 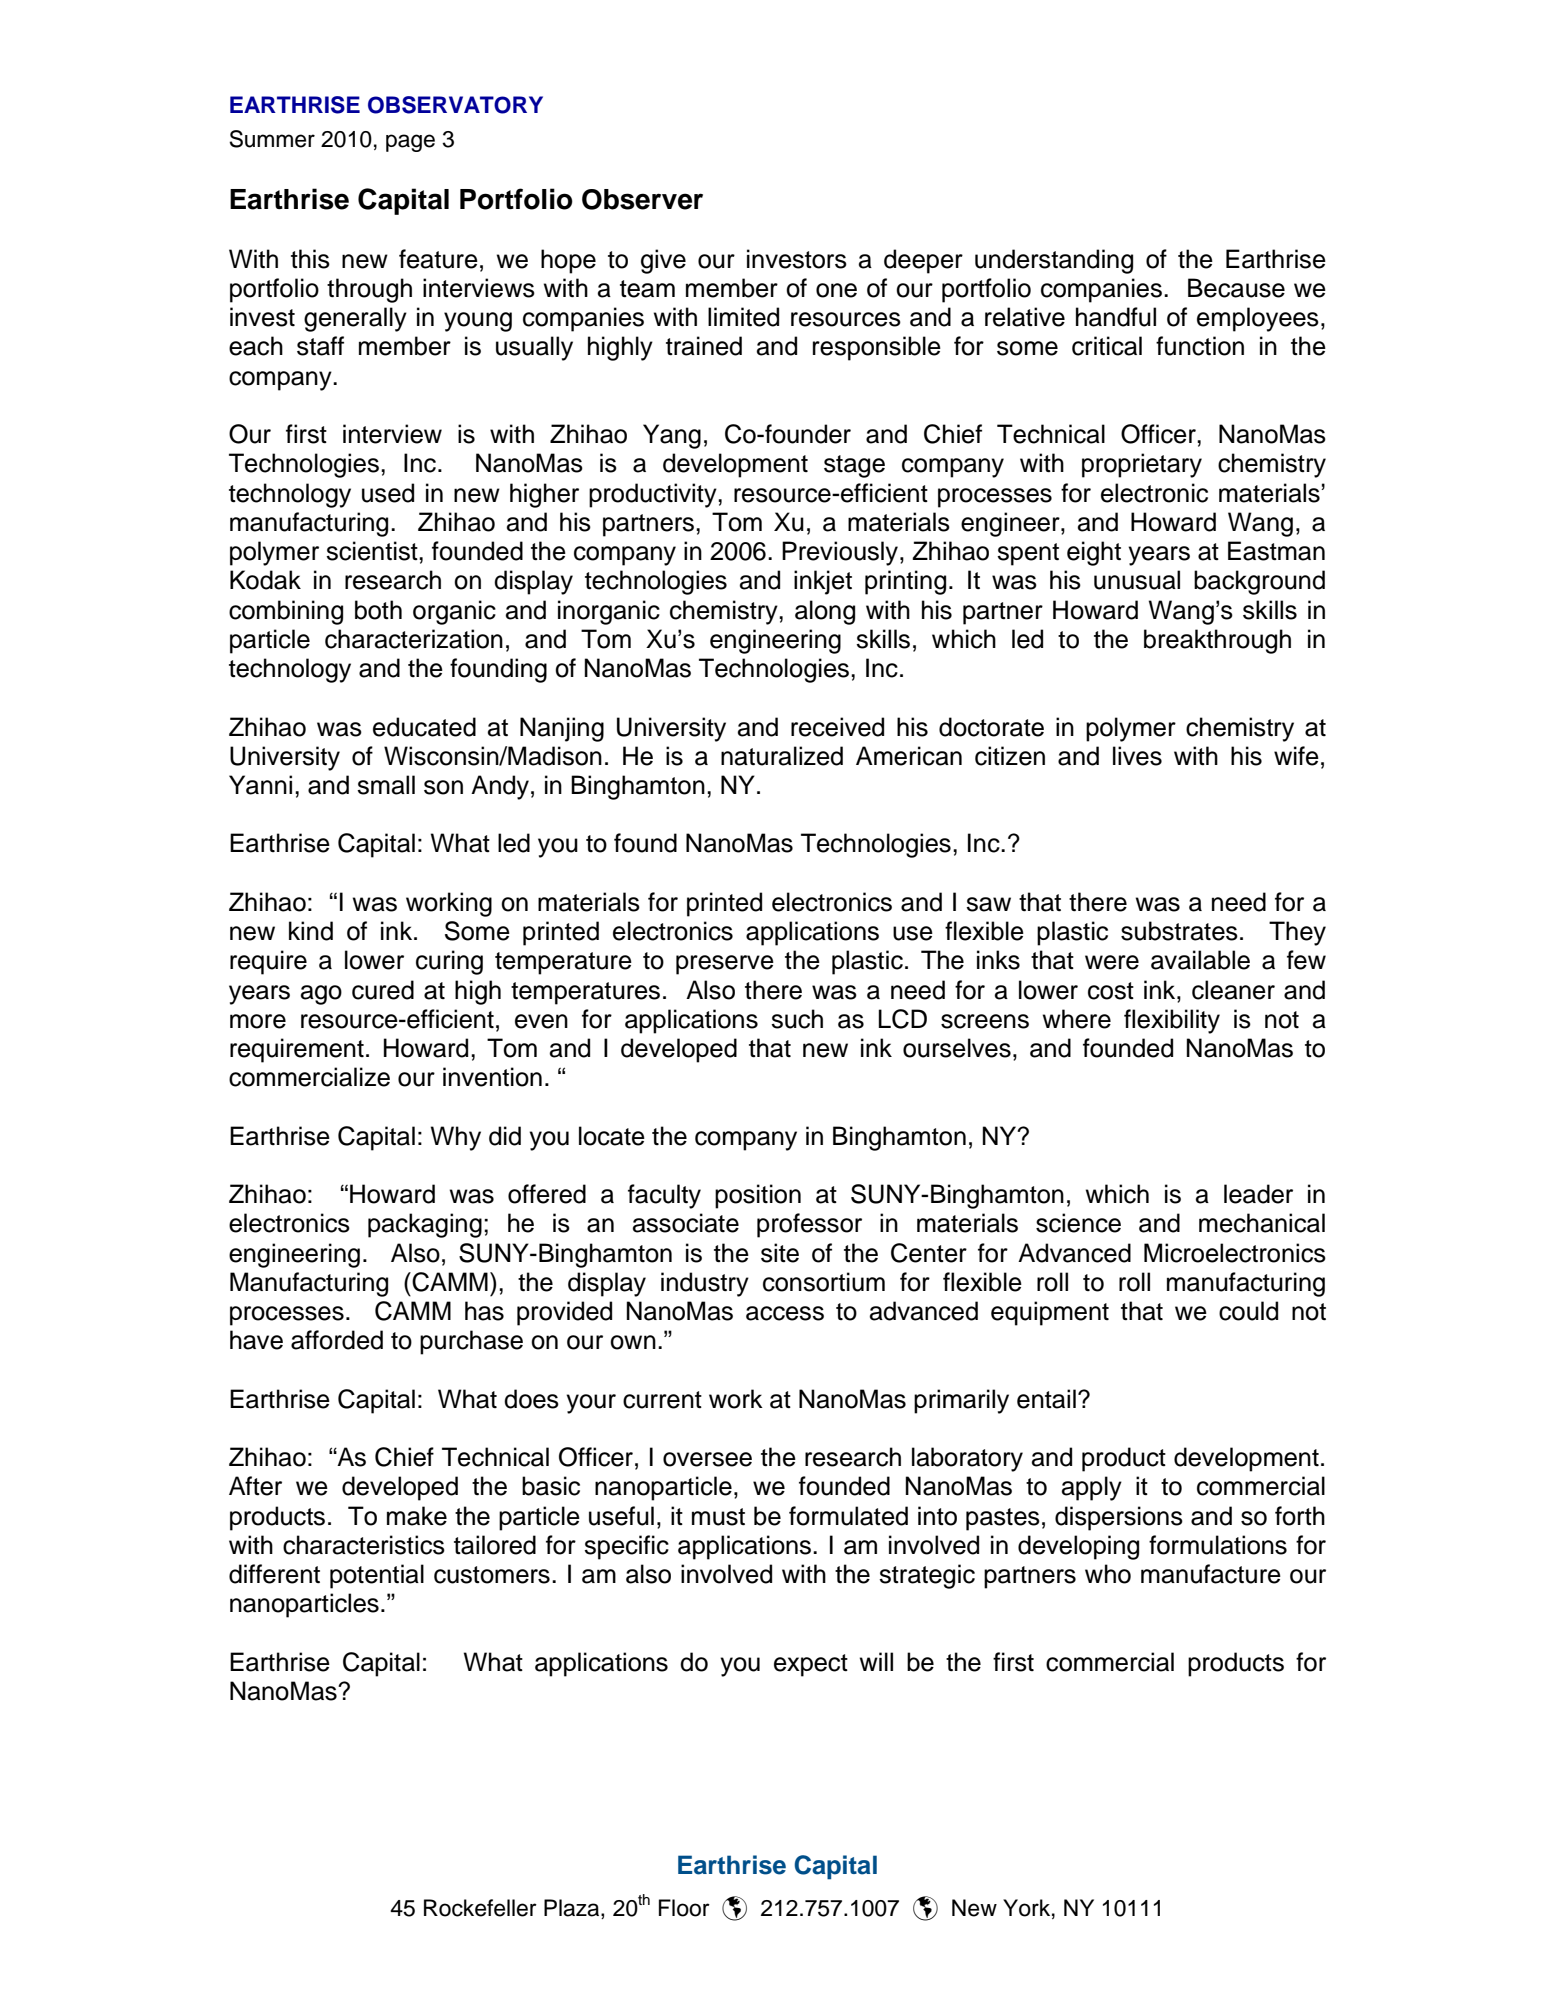 I want to click on unusual, so click(x=1137, y=580).
